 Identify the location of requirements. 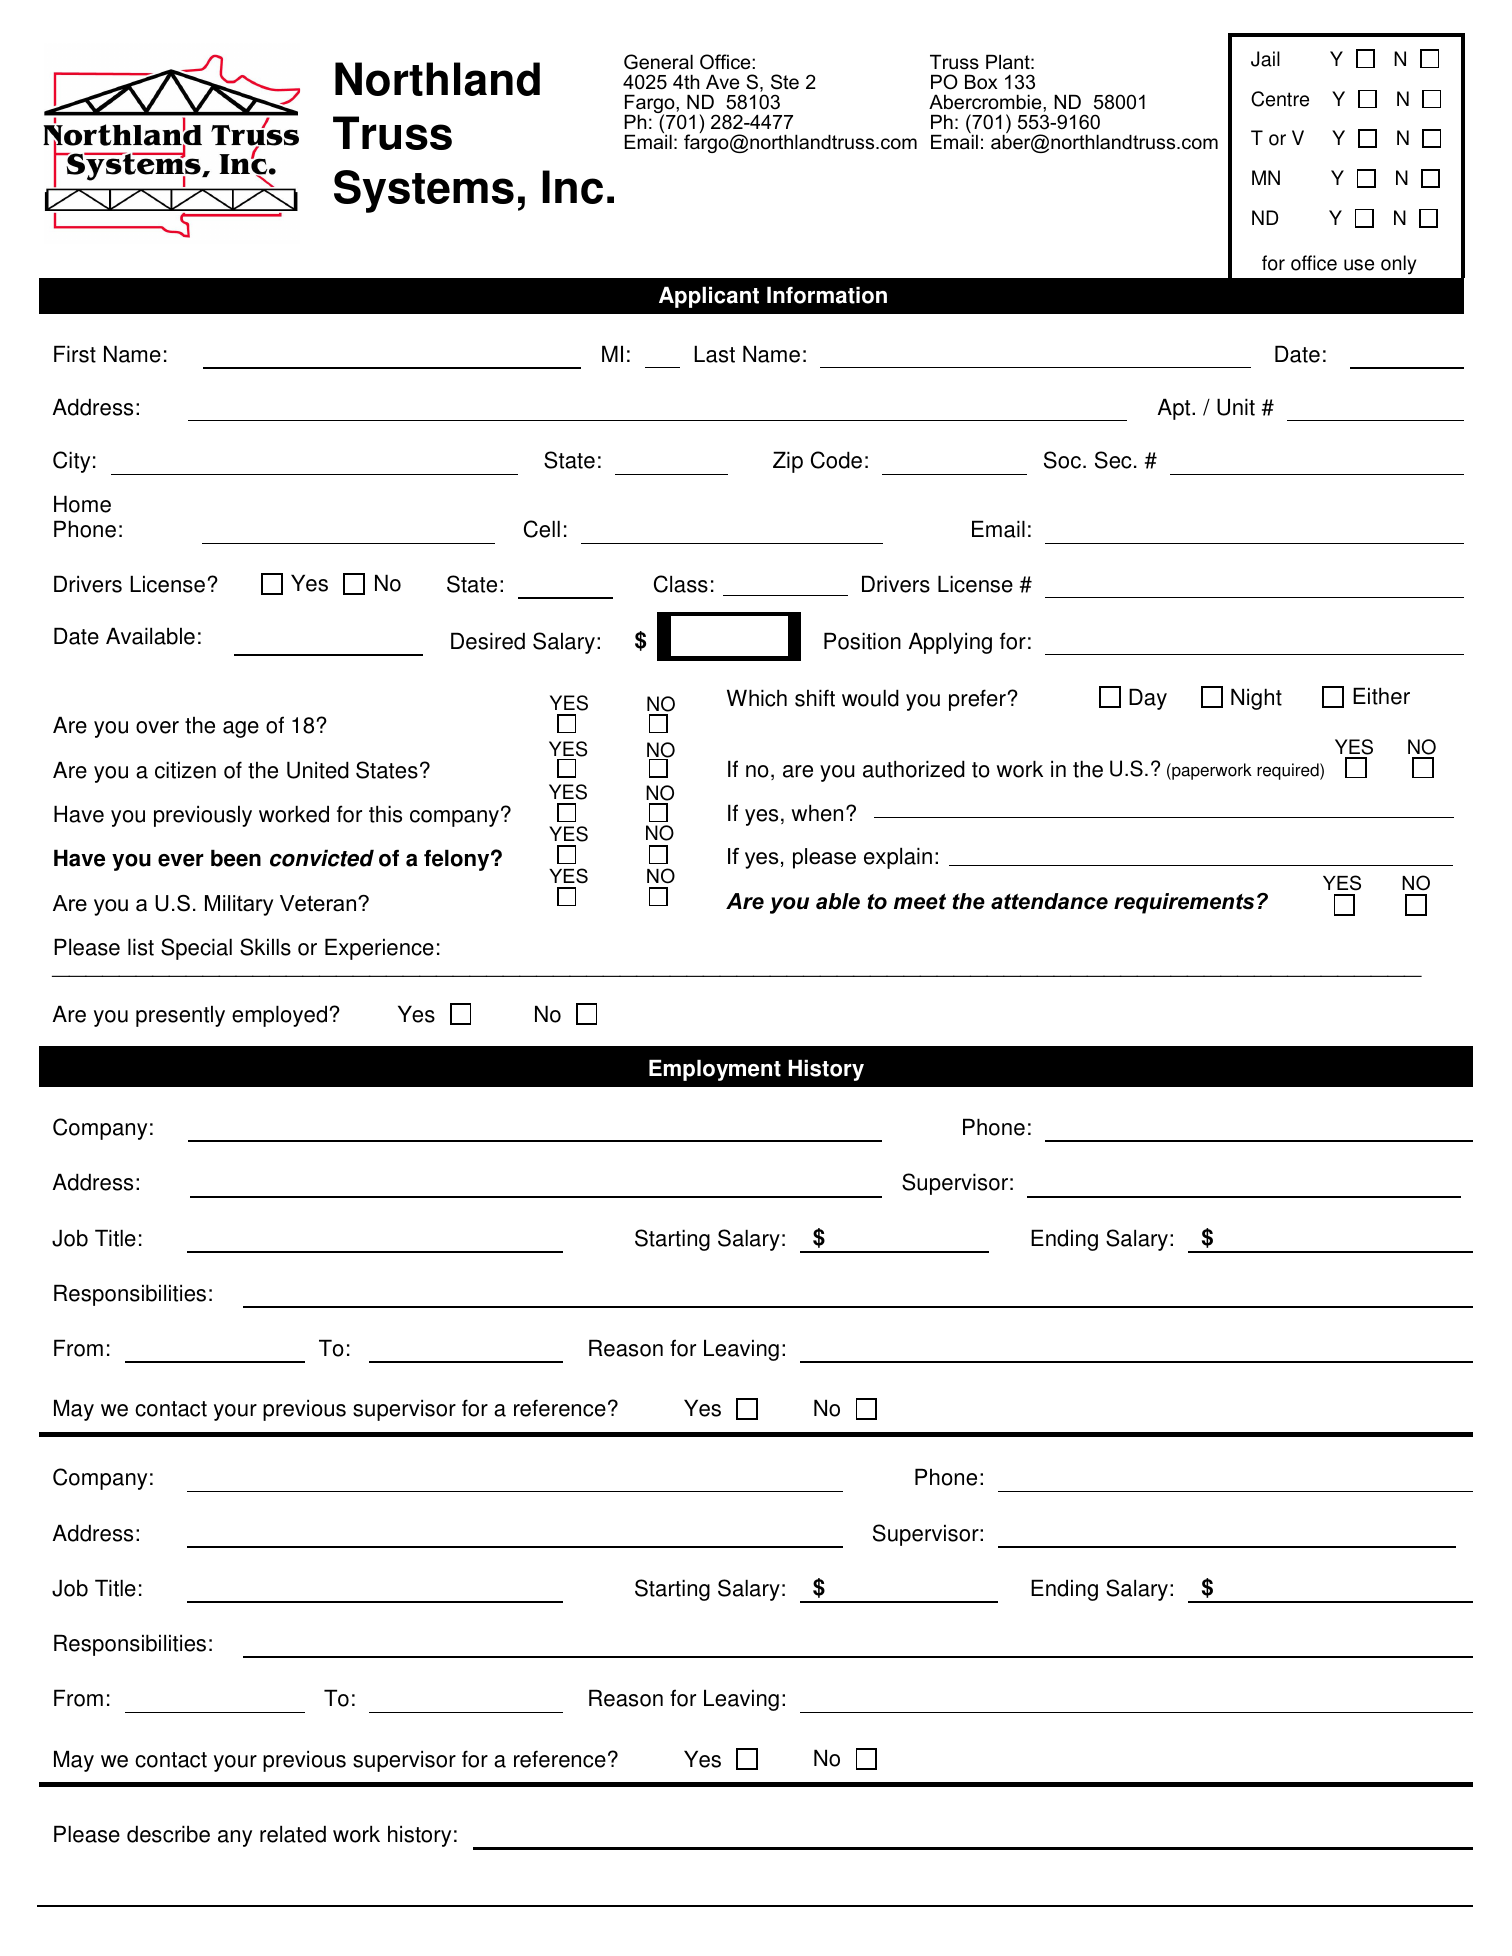
(1184, 903).
